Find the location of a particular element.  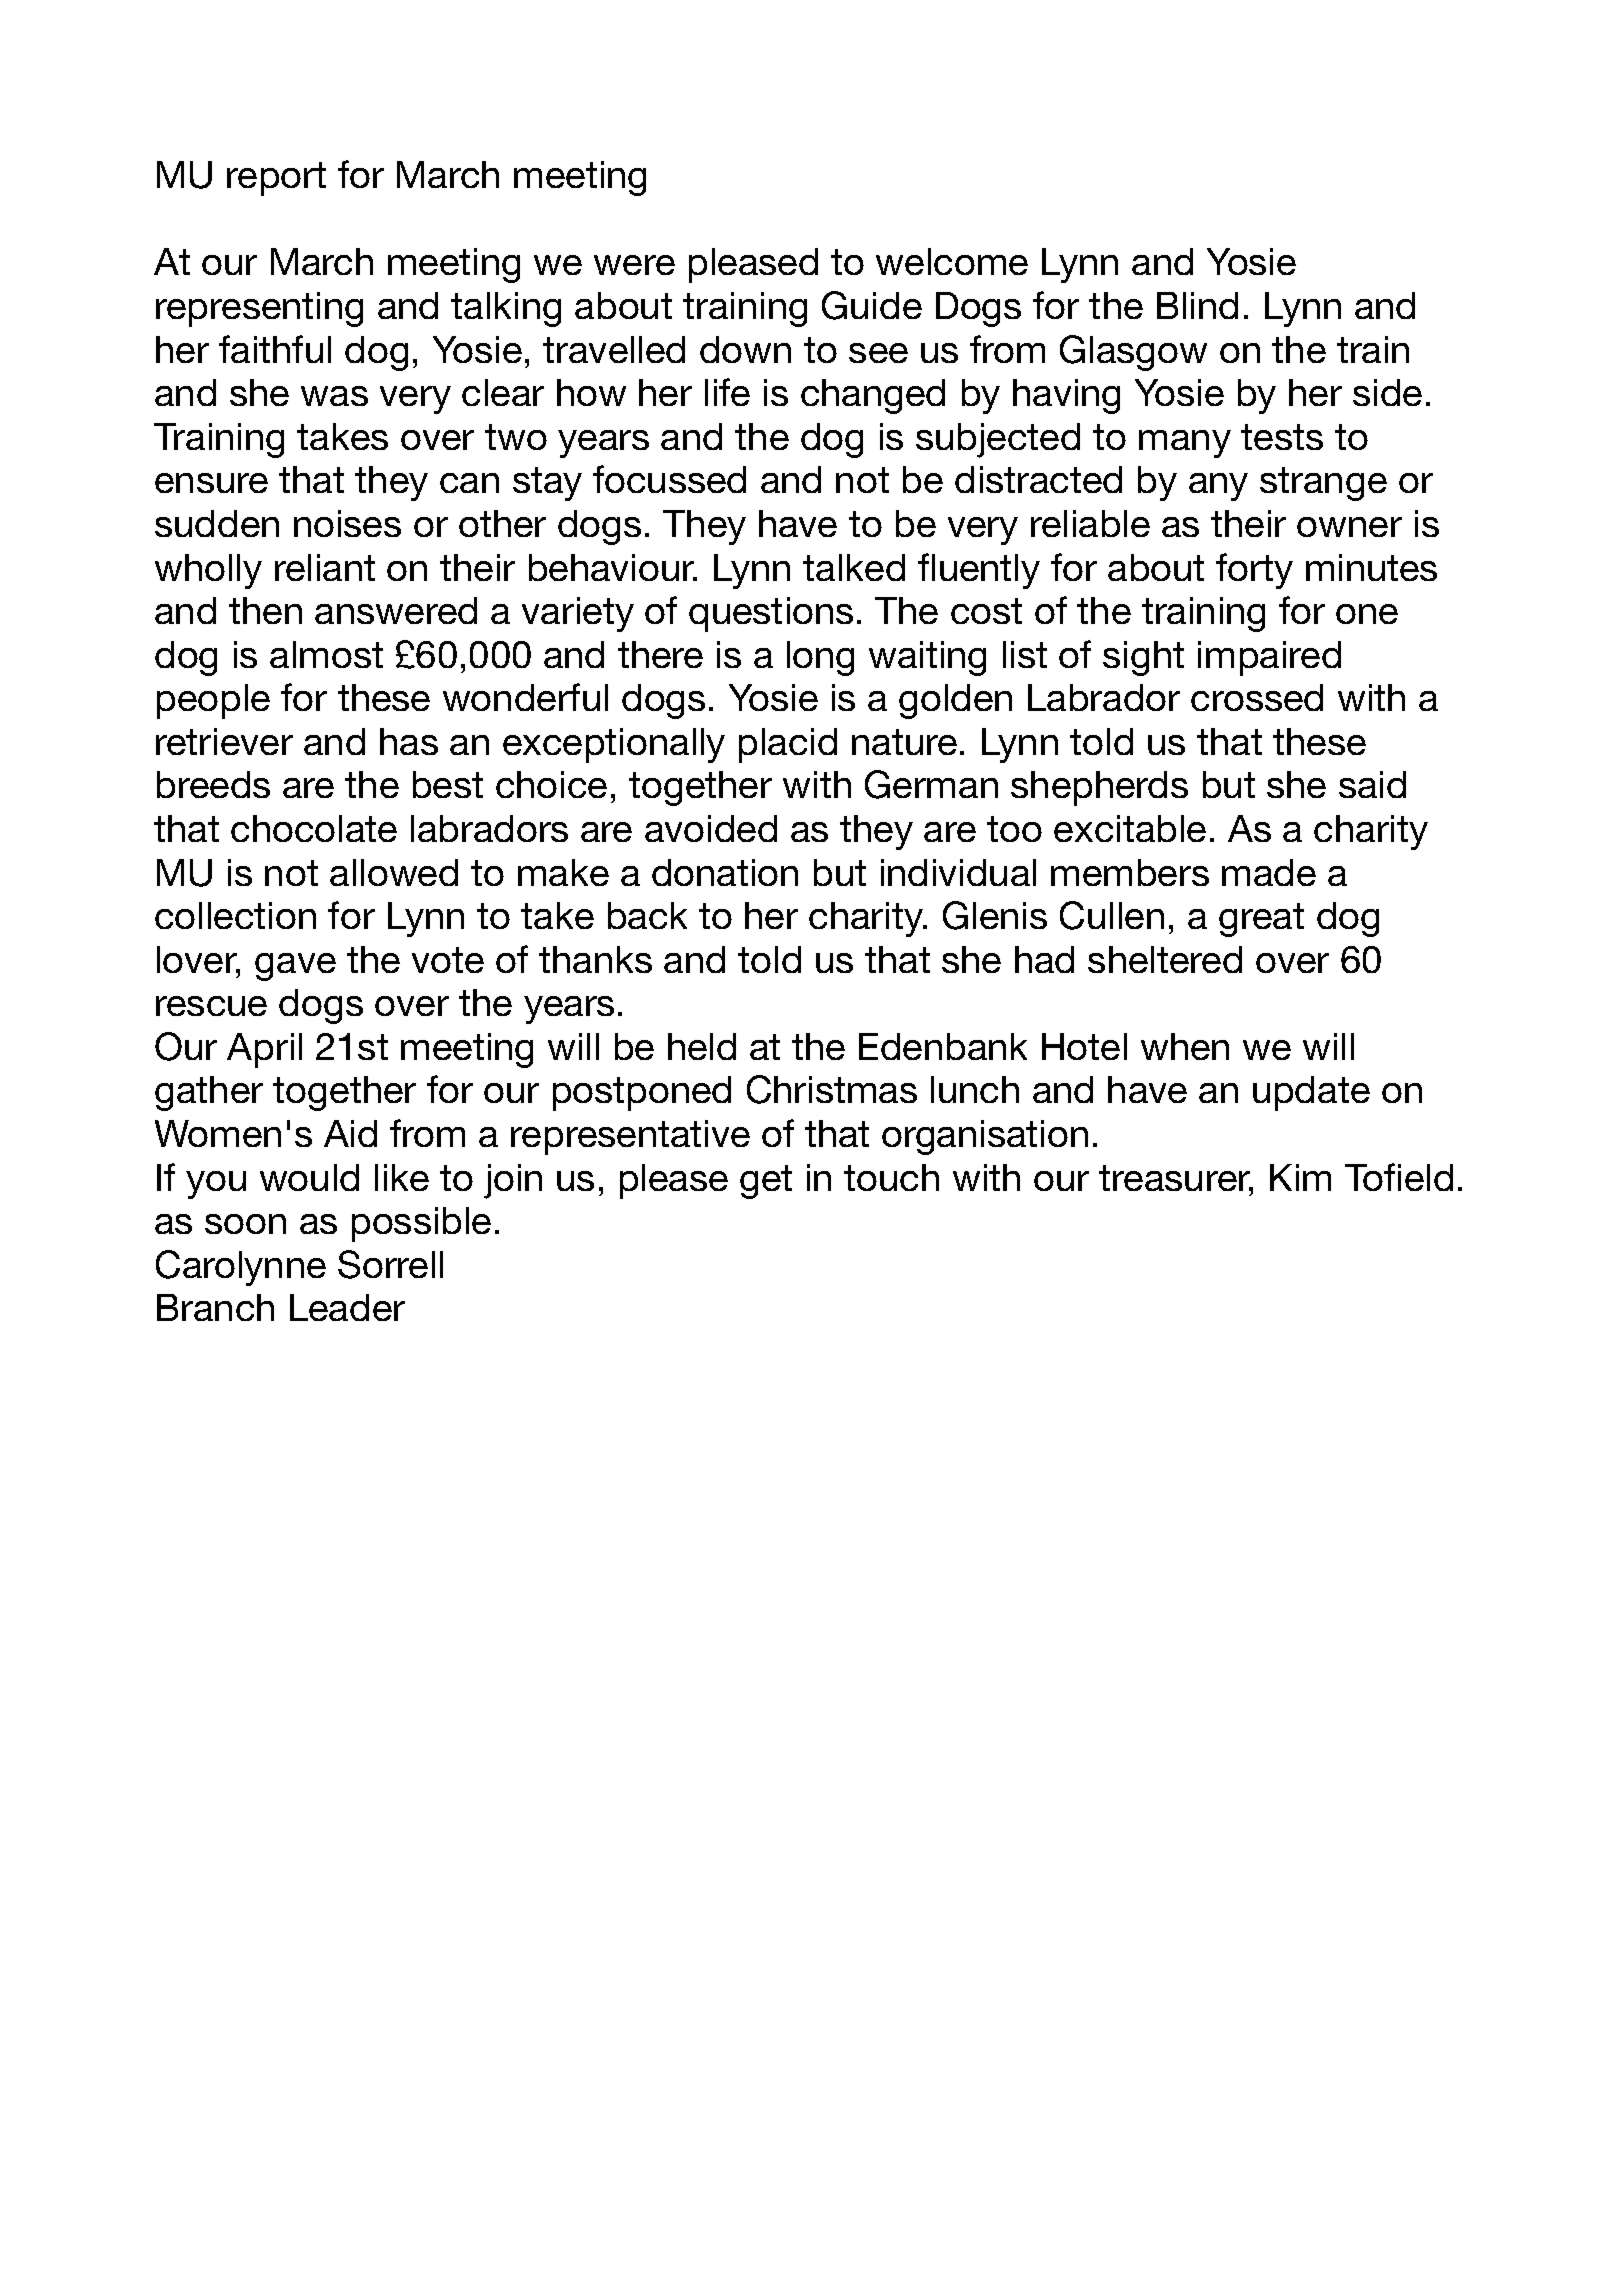

report is located at coordinates (276, 179).
